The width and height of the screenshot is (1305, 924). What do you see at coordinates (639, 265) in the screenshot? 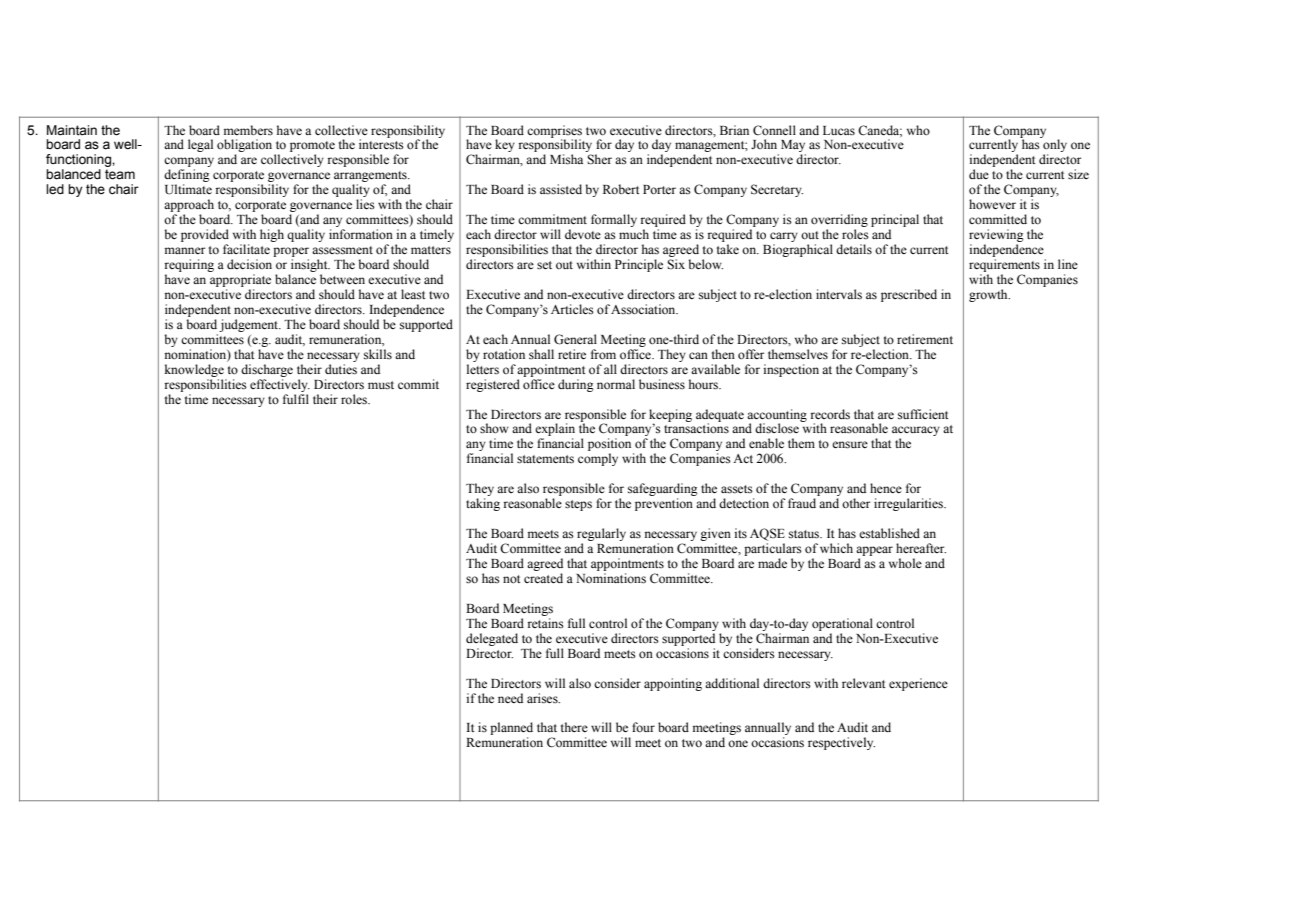
I see `Principle` at bounding box center [639, 265].
